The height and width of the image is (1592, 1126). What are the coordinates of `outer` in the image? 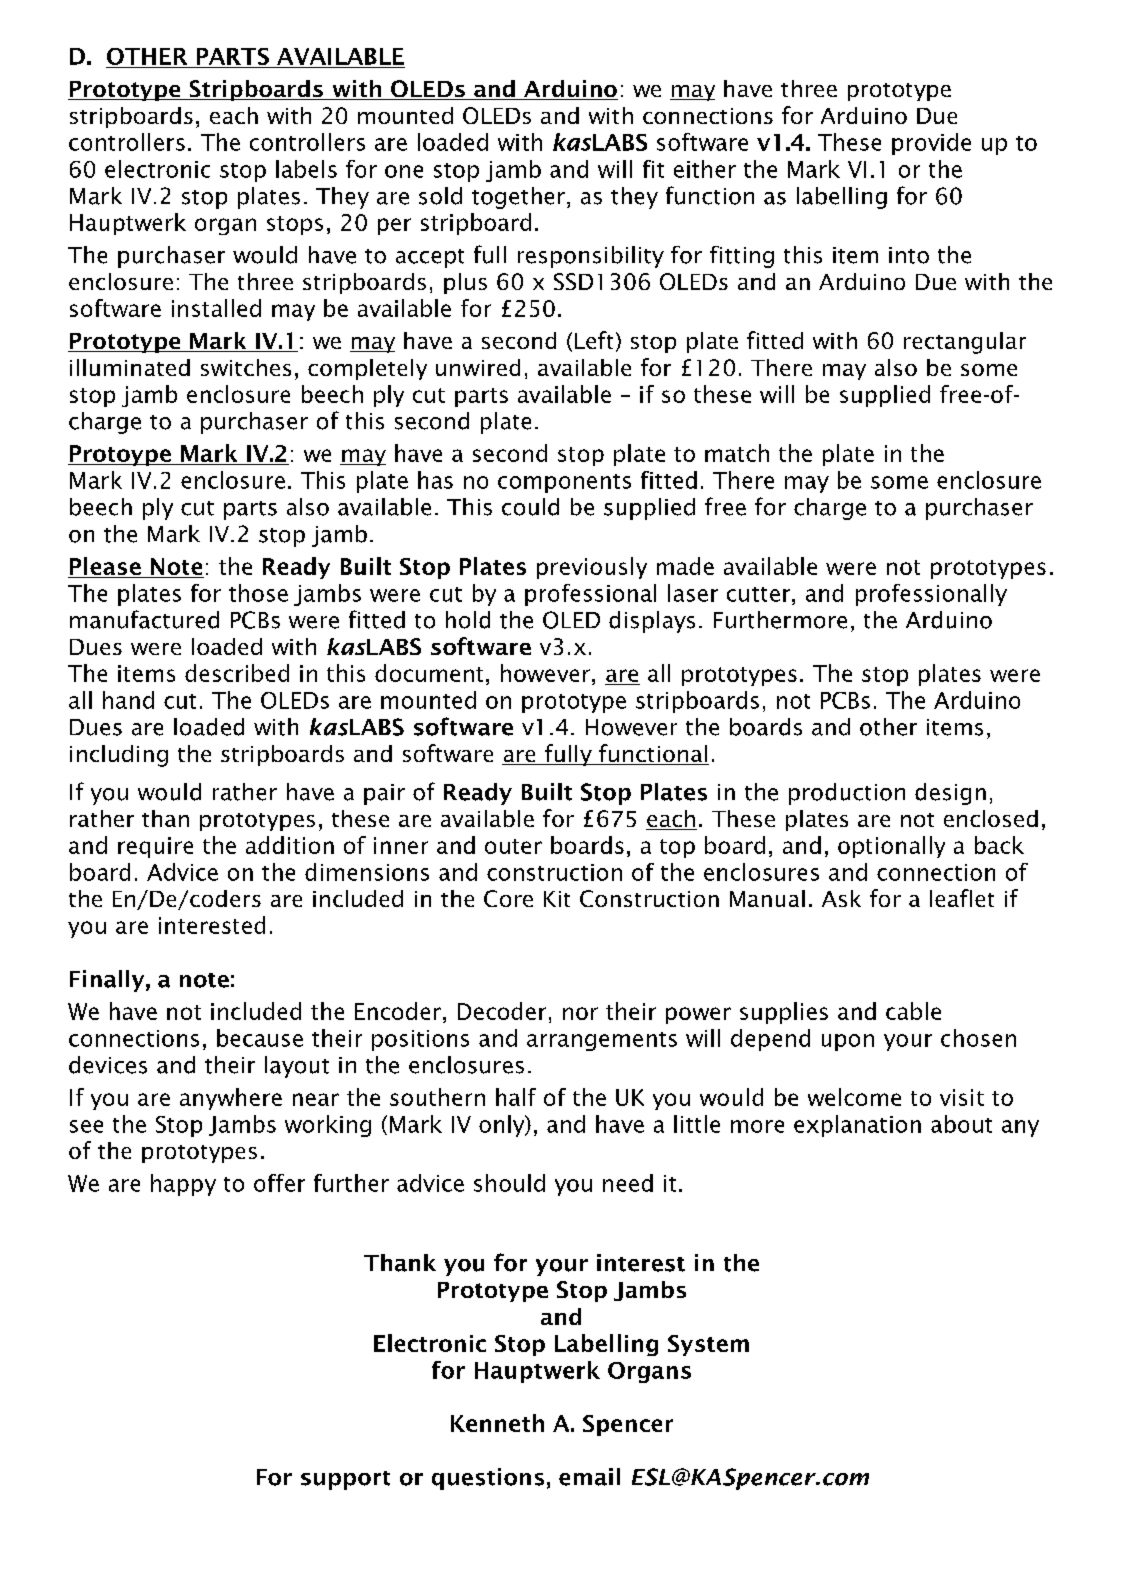 It's located at (513, 846).
